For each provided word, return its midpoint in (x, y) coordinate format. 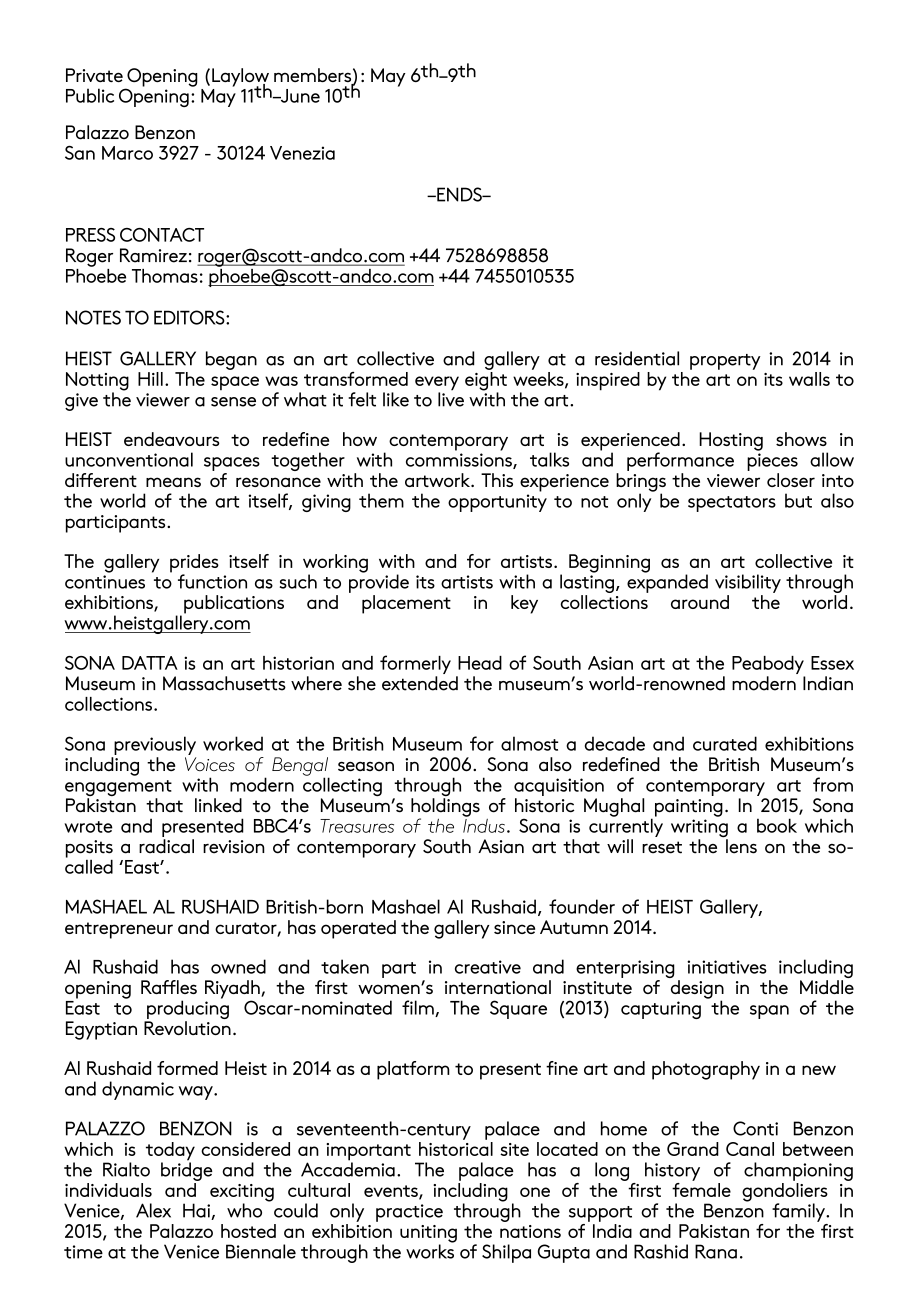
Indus (484, 824)
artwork (438, 480)
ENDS (459, 194)
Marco (127, 153)
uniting (428, 1235)
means (173, 482)
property (725, 362)
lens (741, 846)
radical (166, 846)
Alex (153, 1210)
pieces (772, 462)
